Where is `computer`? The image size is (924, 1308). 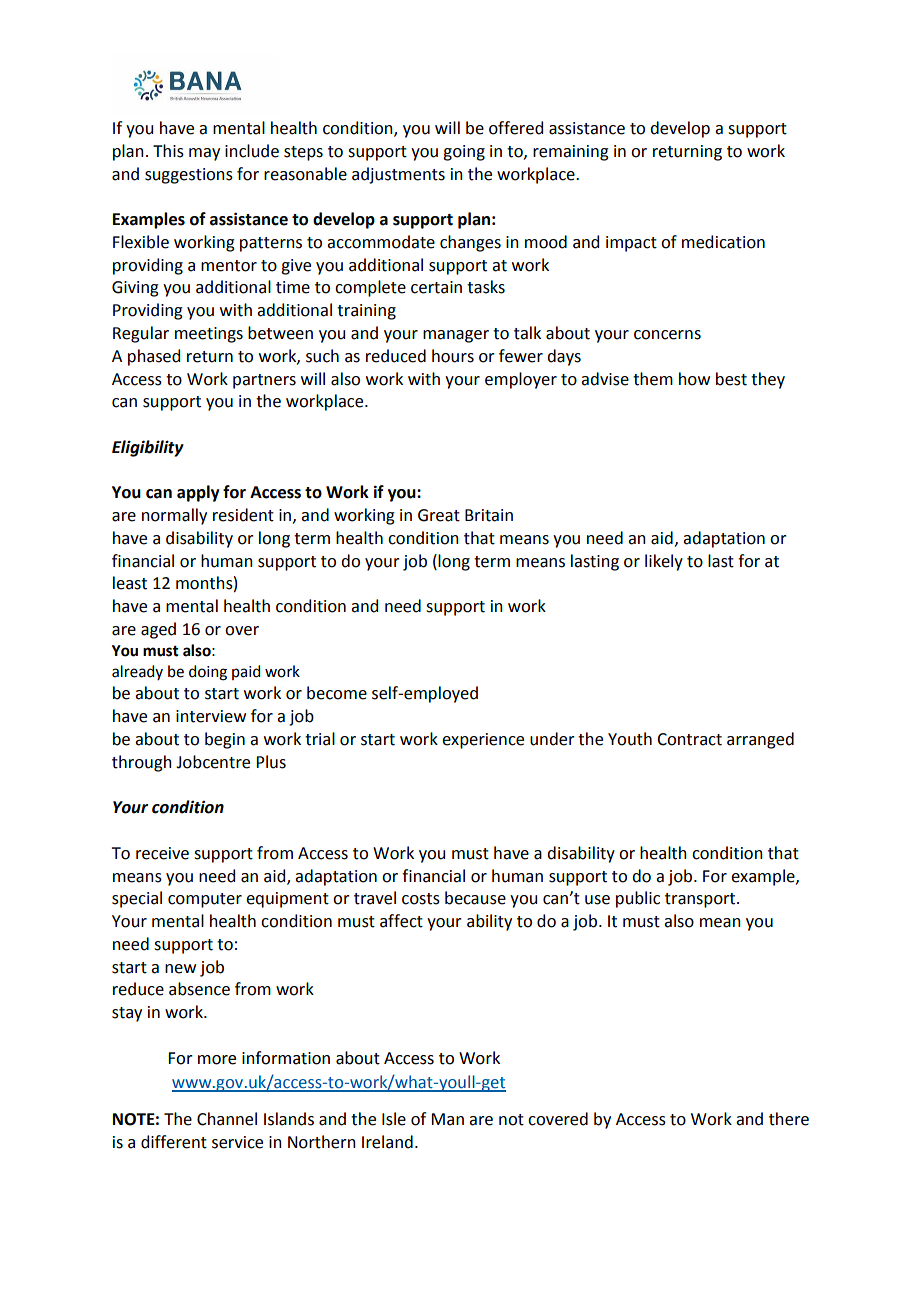 computer is located at coordinates (205, 900).
